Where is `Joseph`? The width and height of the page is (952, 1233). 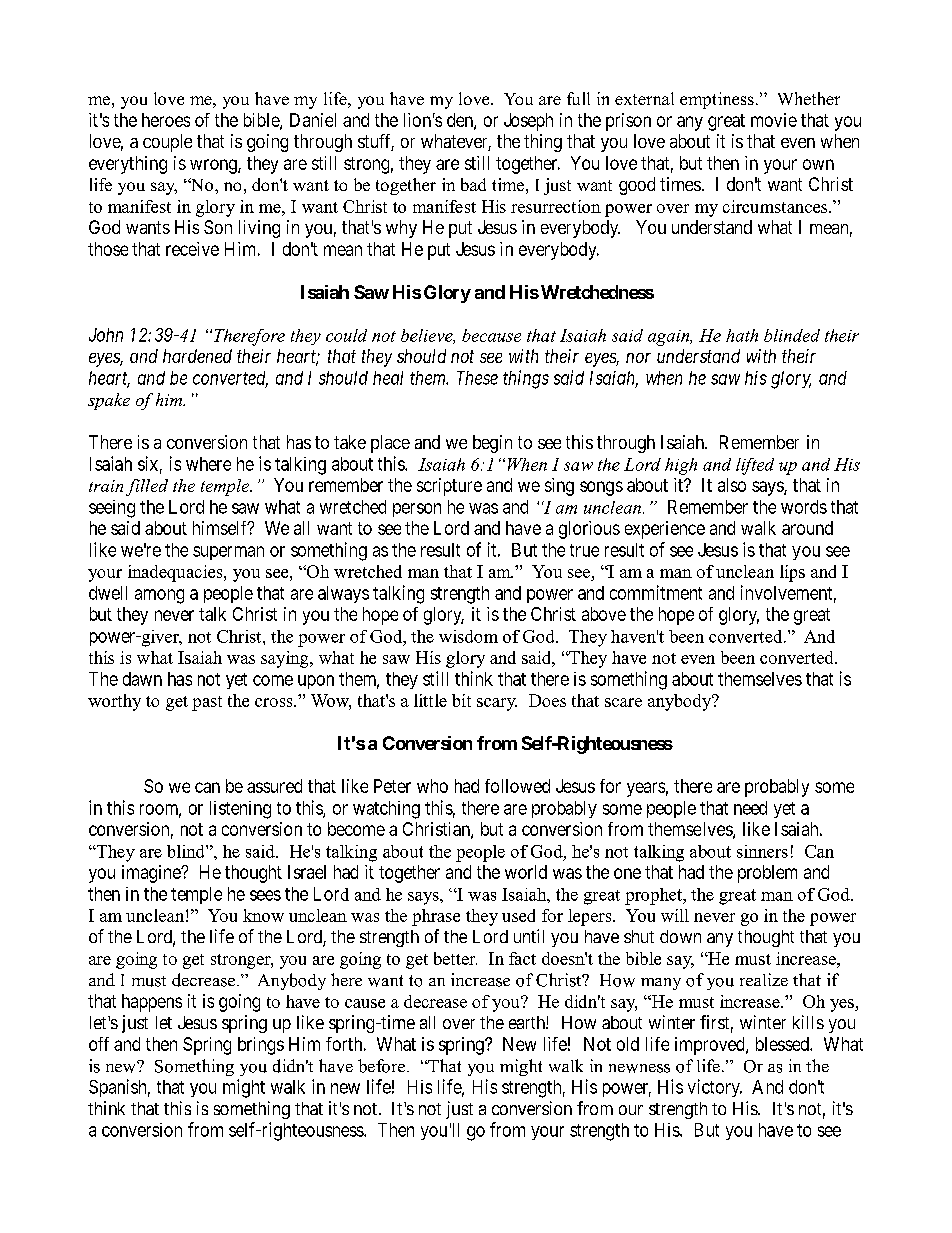 Joseph is located at coordinates (528, 122).
